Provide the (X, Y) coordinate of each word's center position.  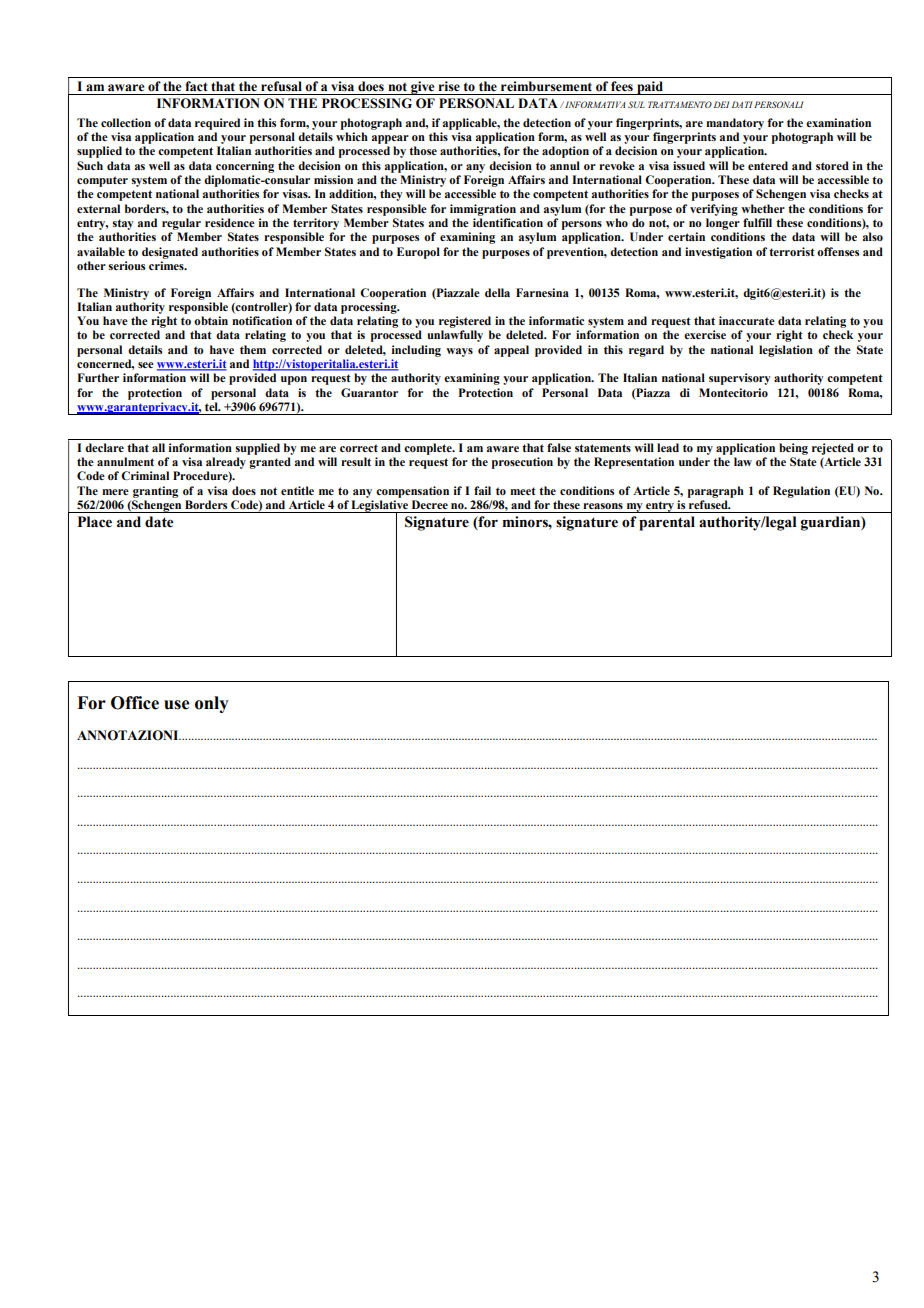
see (146, 365)
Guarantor (369, 392)
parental (667, 523)
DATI (742, 104)
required (217, 124)
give (423, 88)
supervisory (739, 379)
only (212, 704)
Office (135, 703)
